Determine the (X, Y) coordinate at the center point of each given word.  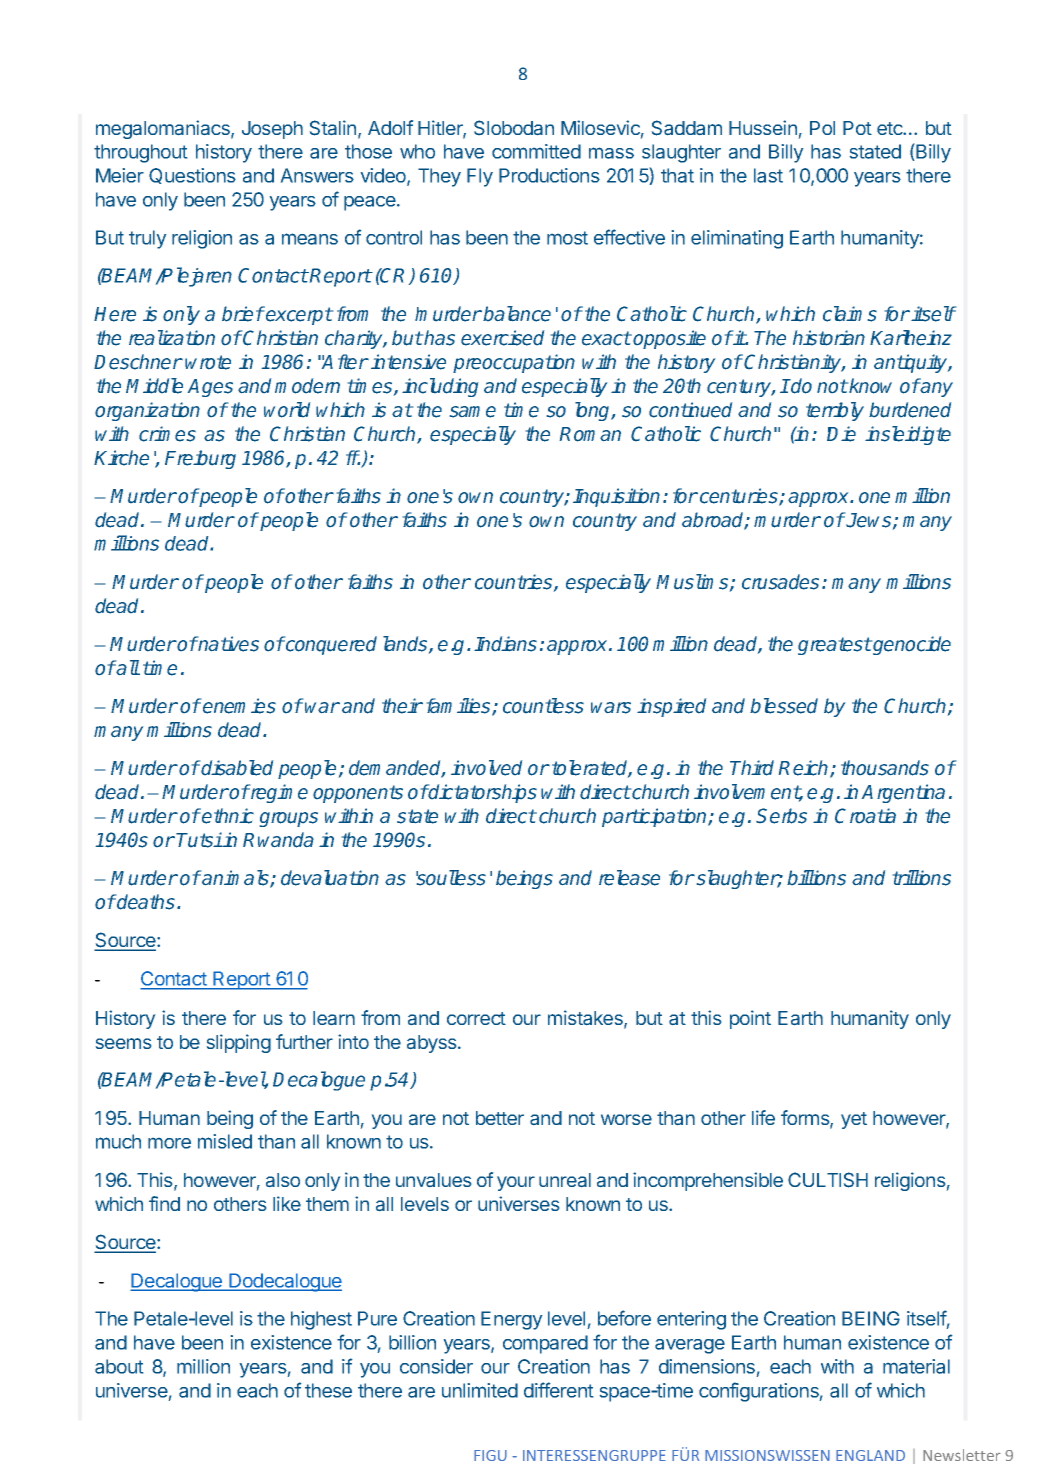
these (328, 1390)
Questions (192, 176)
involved (486, 768)
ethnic (227, 816)
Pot (857, 128)
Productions (549, 175)
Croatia (865, 816)
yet (854, 1120)
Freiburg (200, 459)
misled (225, 1141)
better (500, 1118)
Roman (590, 434)
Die (841, 434)
